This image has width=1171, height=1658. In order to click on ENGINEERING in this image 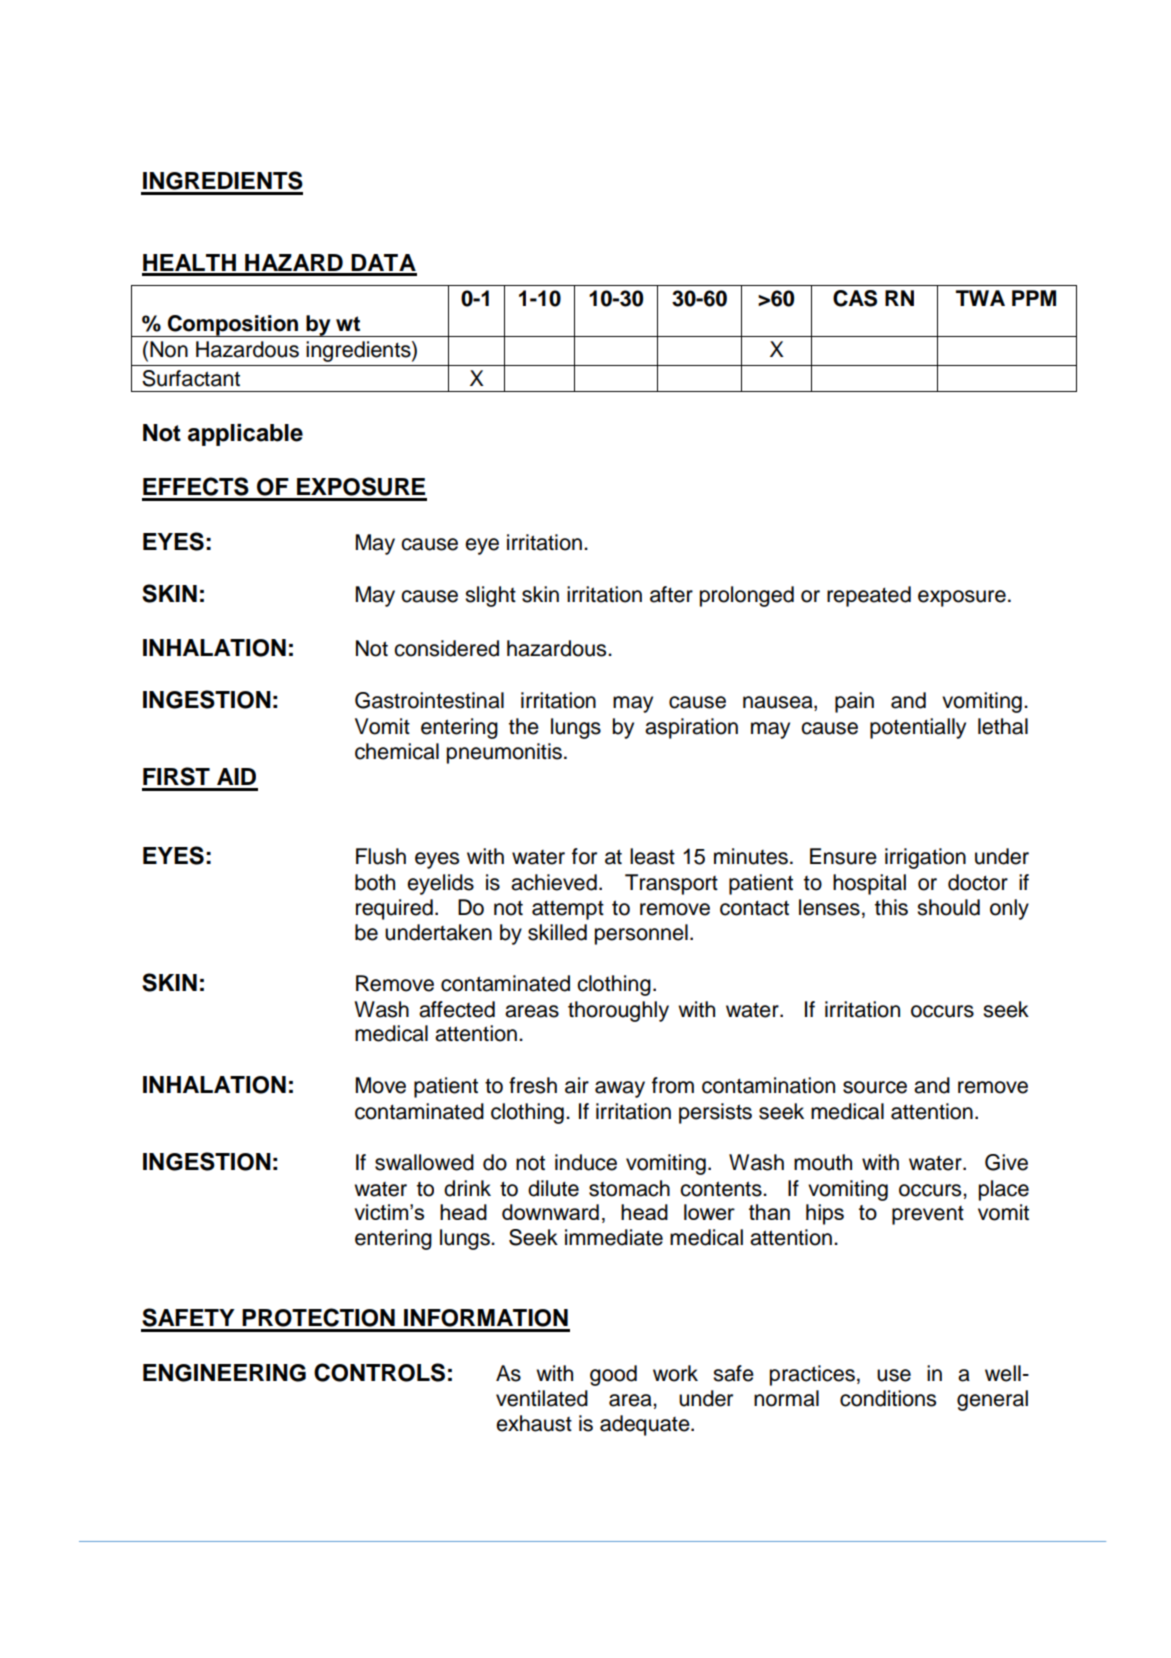, I will do `click(224, 1373)`.
